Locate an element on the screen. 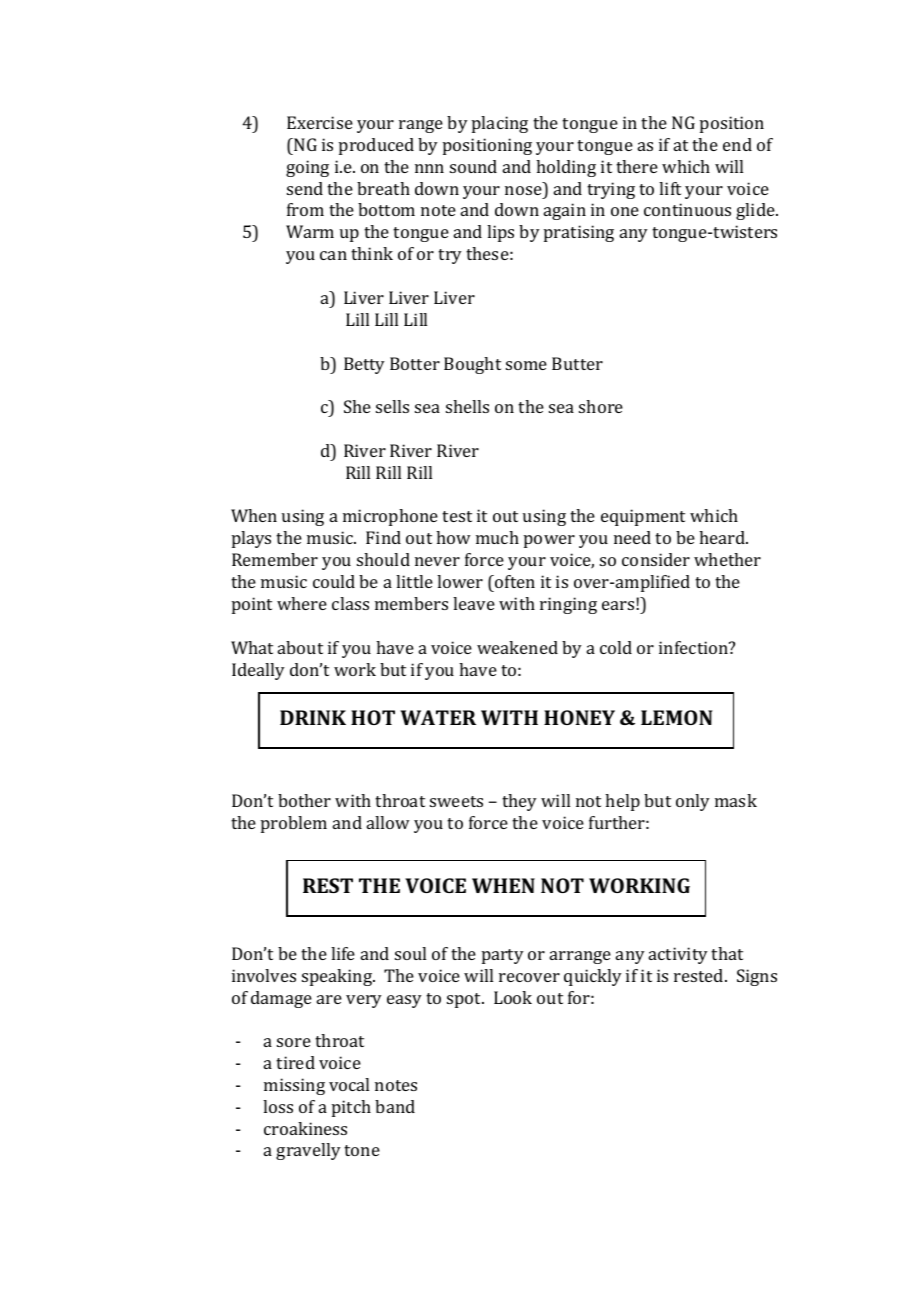 The image size is (924, 1308). bother is located at coordinates (304, 800).
